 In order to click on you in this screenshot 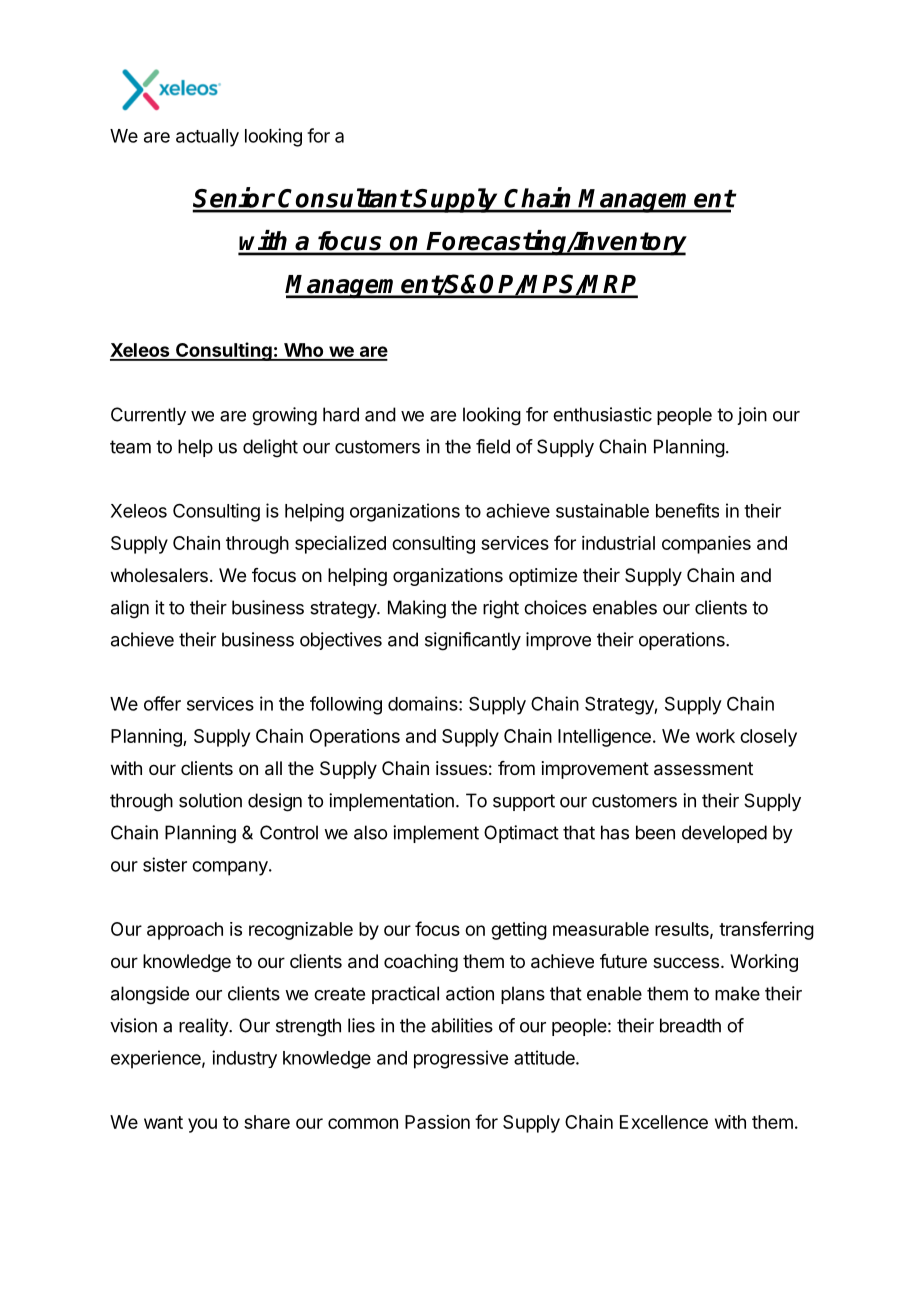, I will do `click(202, 1125)`.
